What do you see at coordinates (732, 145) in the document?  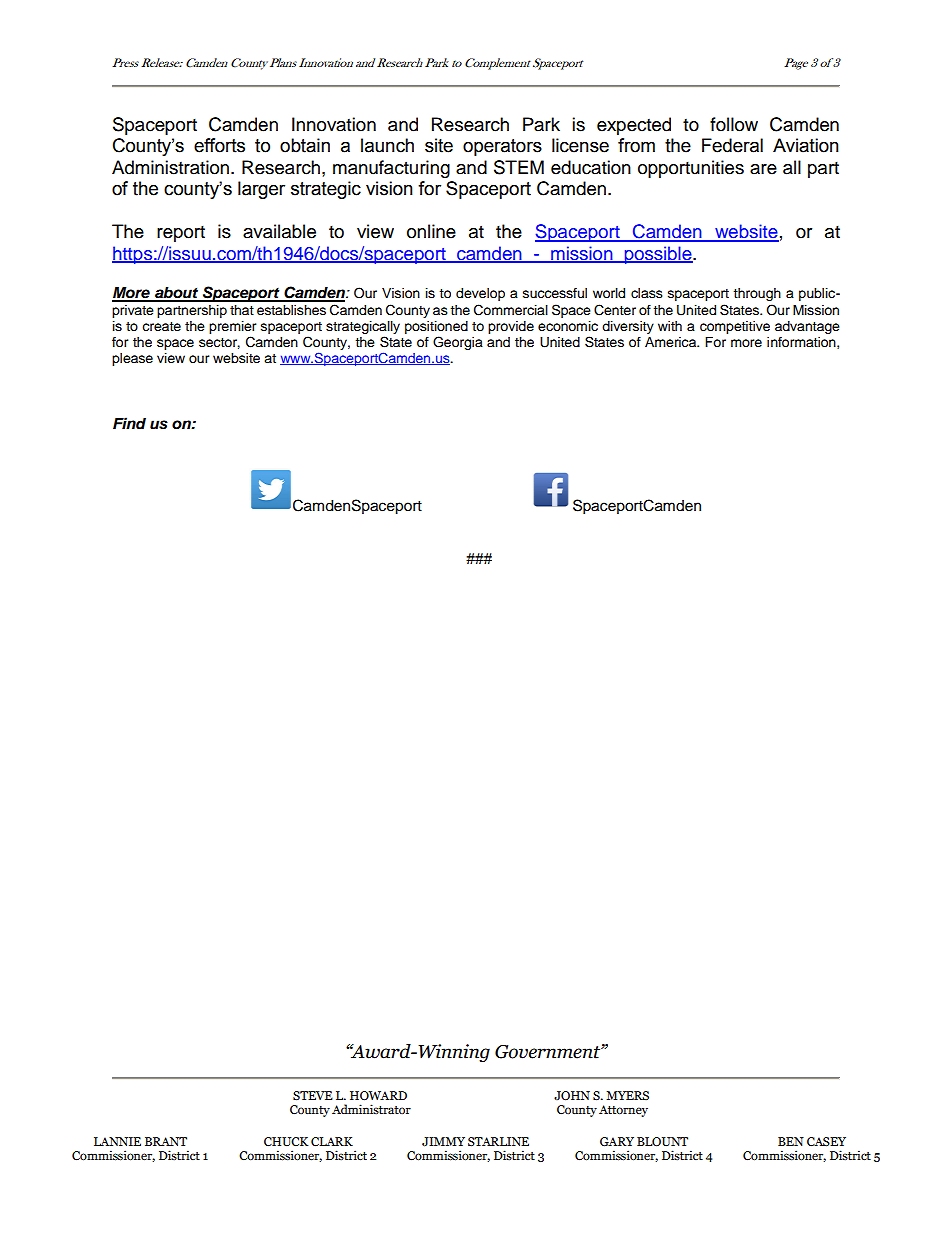 I see `Federal` at bounding box center [732, 145].
